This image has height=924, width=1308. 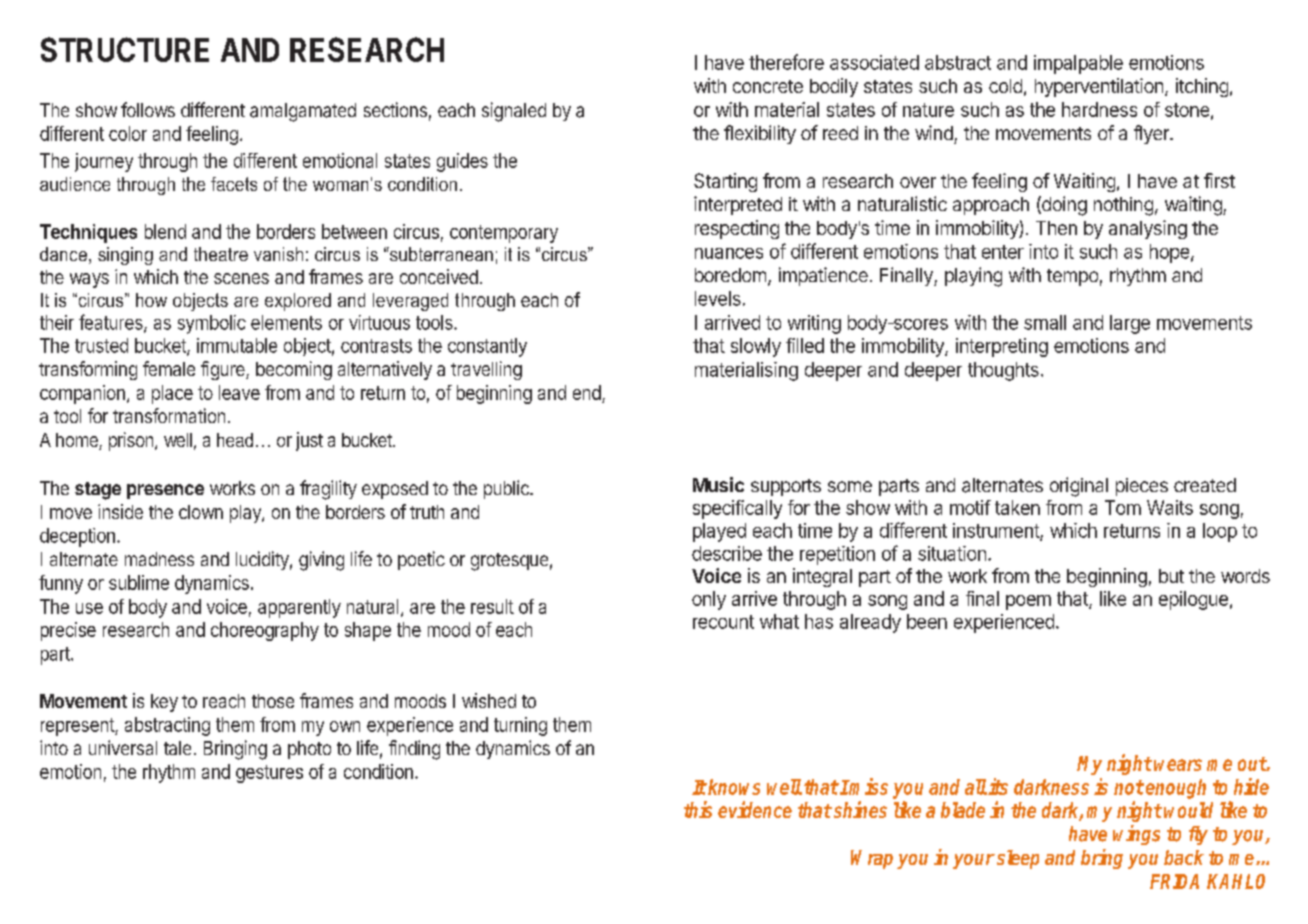 What do you see at coordinates (768, 86) in the image?
I see `concrete` at bounding box center [768, 86].
